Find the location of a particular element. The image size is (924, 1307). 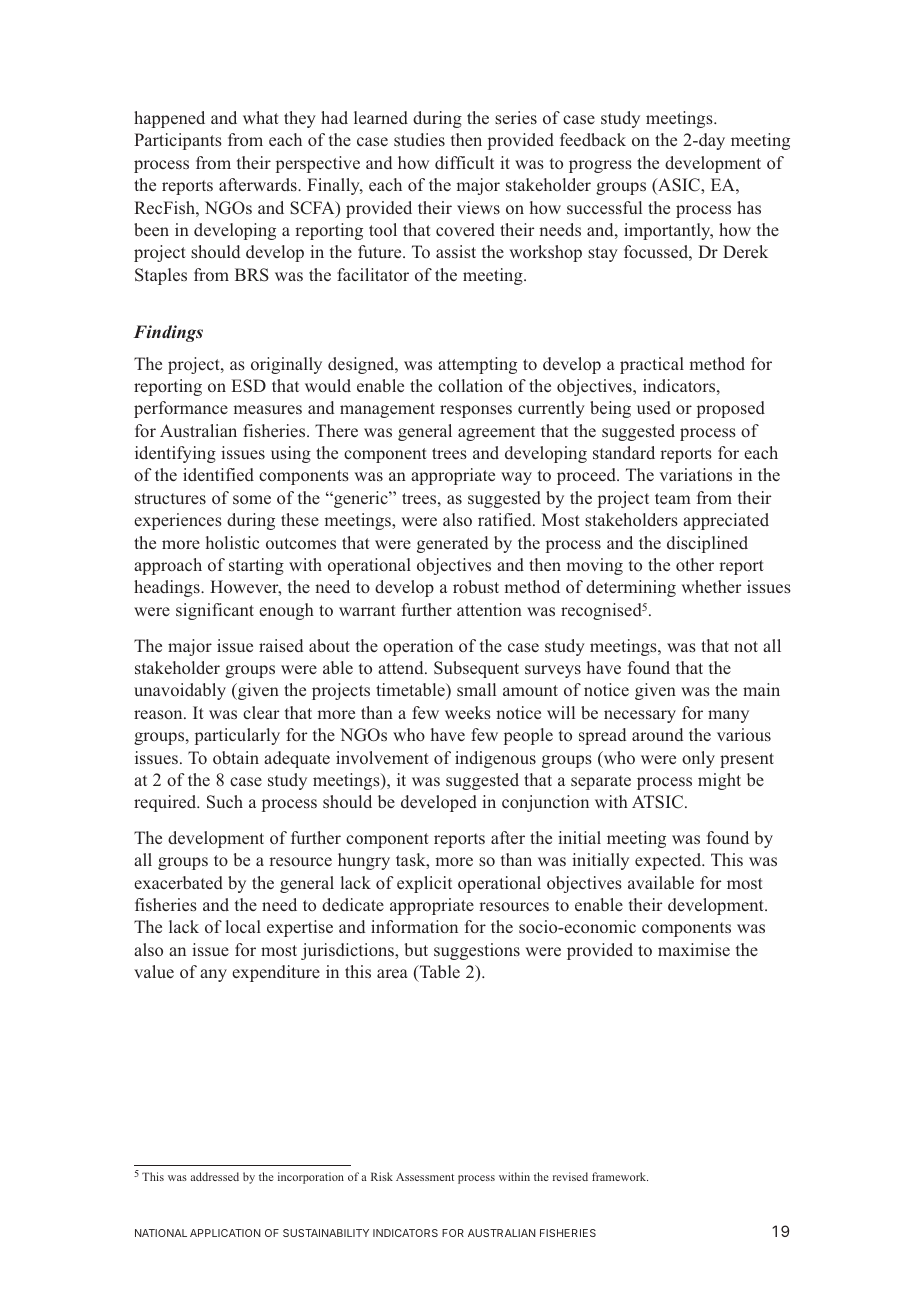

responses is located at coordinates (476, 411).
